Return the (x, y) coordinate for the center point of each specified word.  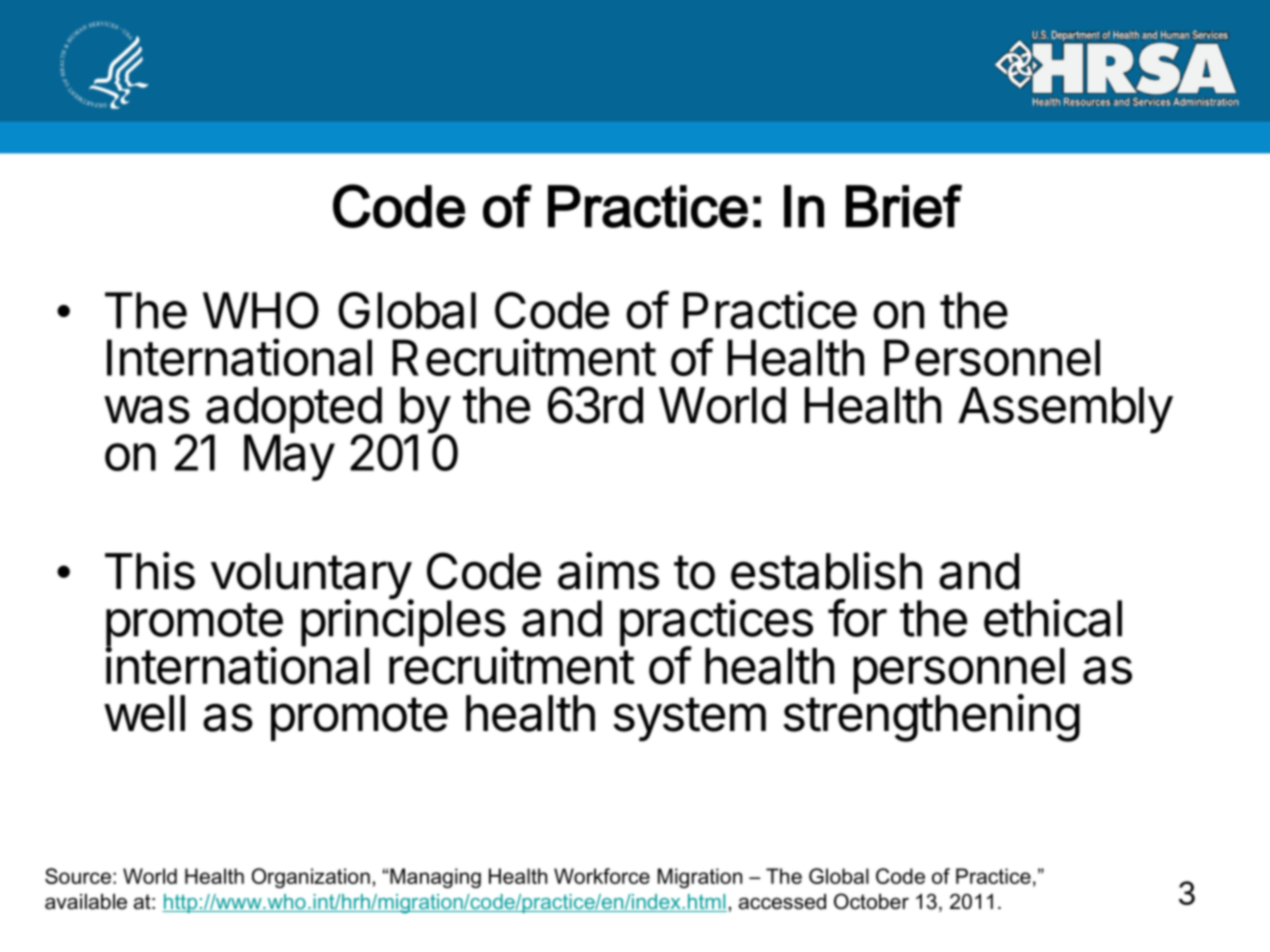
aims (608, 571)
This (150, 571)
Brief (904, 206)
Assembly (1065, 410)
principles (404, 623)
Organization (311, 878)
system (690, 719)
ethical (1053, 618)
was (147, 409)
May (289, 457)
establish (826, 571)
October (871, 901)
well (144, 713)
